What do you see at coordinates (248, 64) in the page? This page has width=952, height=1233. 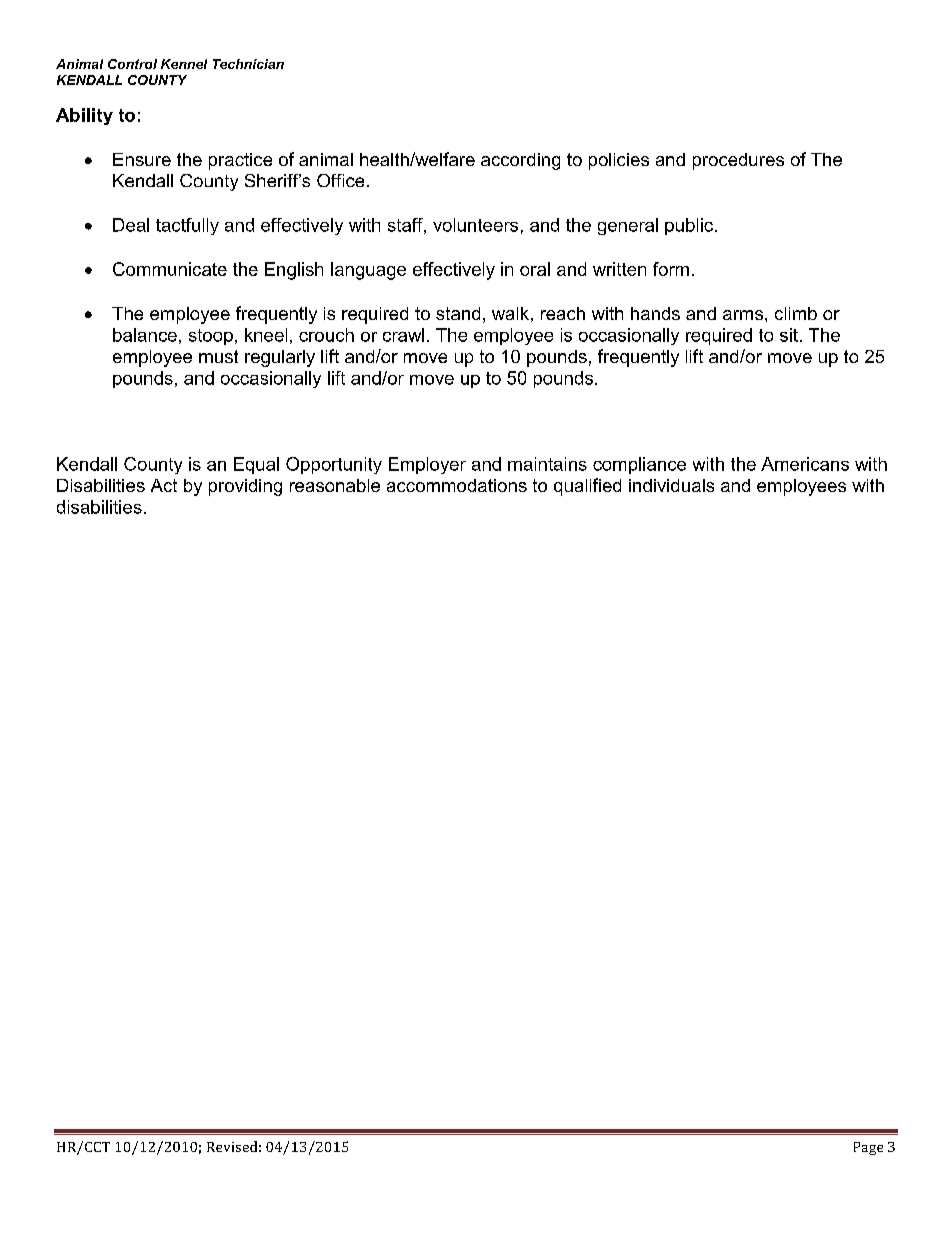 I see `Technician` at bounding box center [248, 64].
